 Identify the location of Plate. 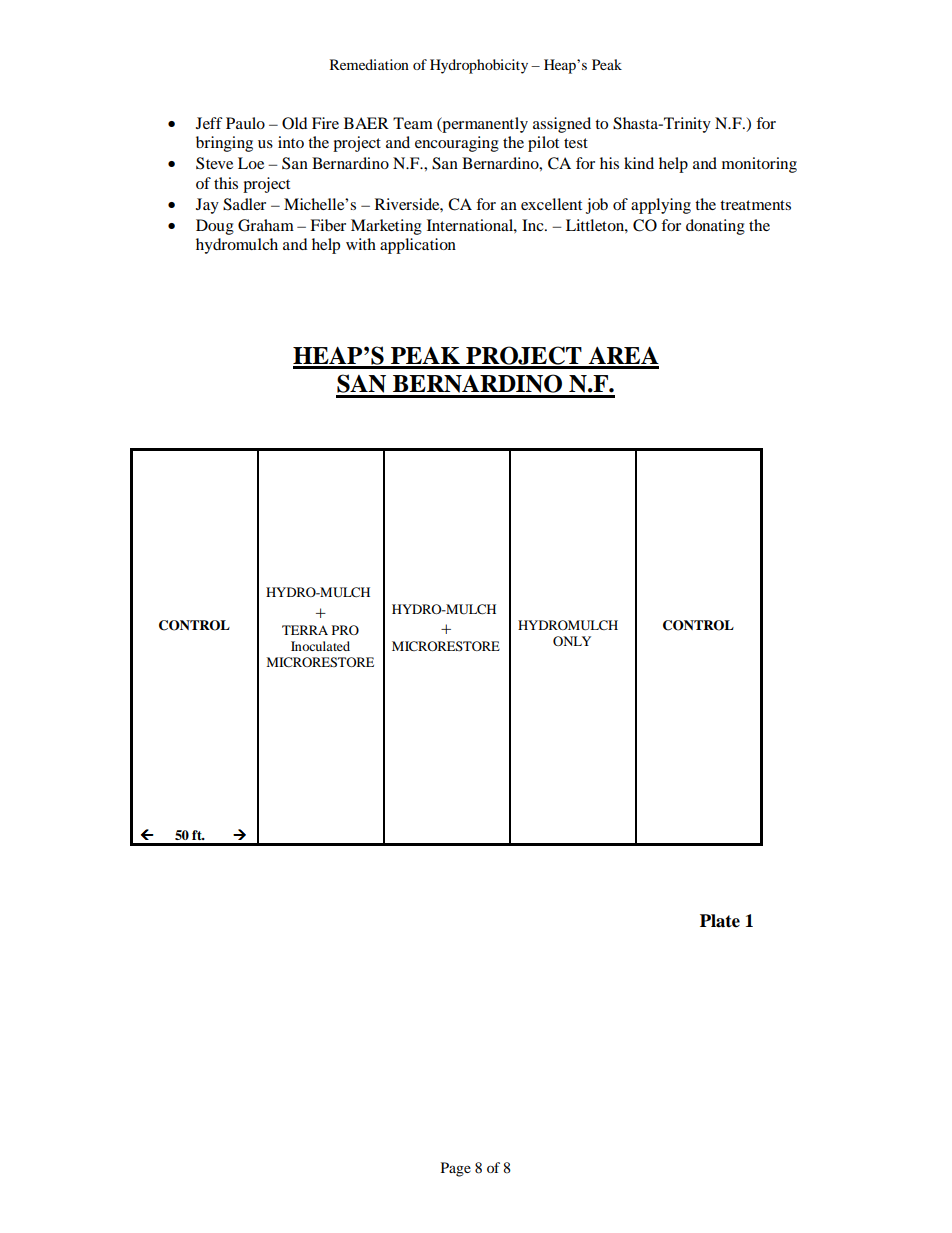
(720, 921).
